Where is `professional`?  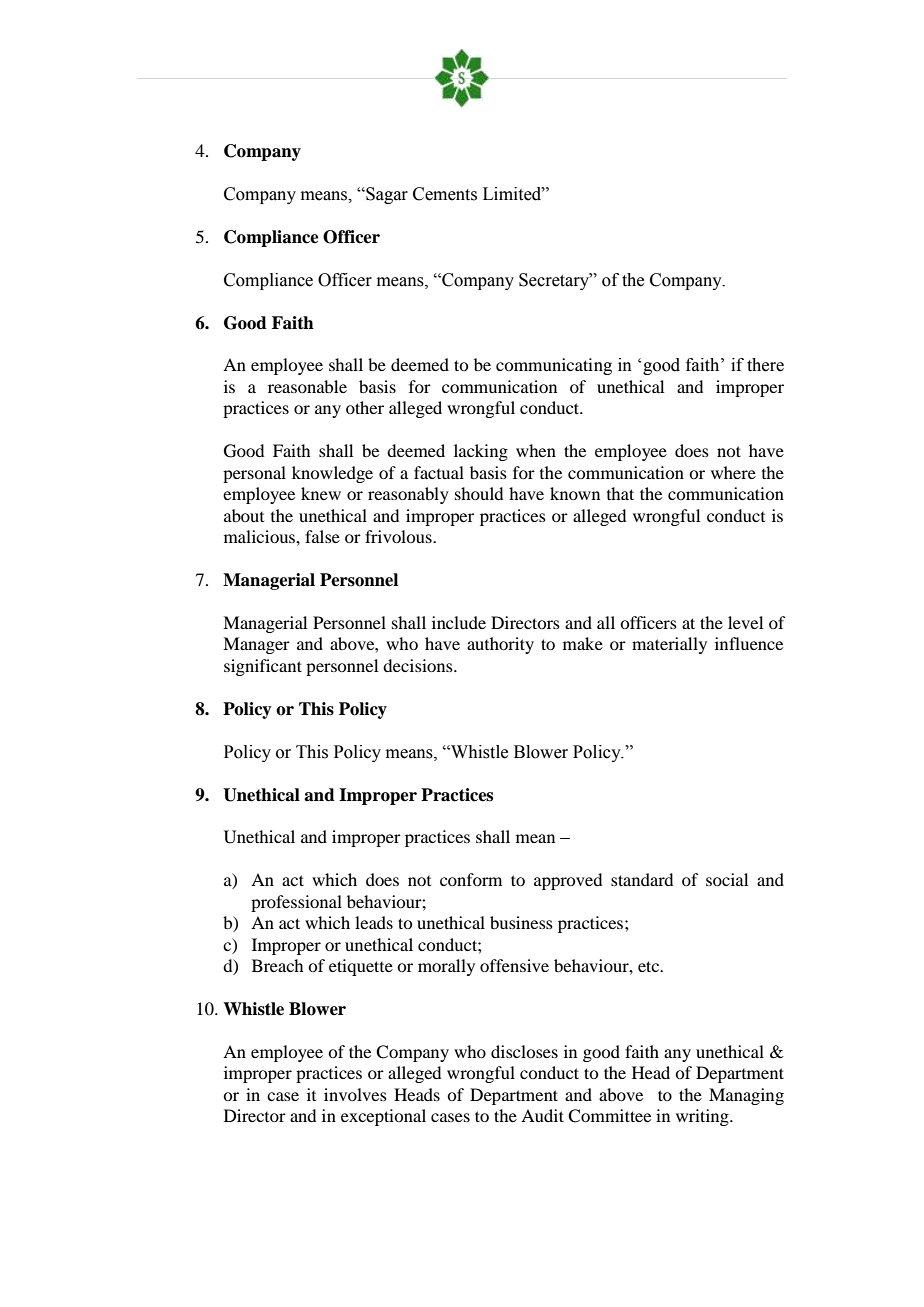 professional is located at coordinates (296, 903).
